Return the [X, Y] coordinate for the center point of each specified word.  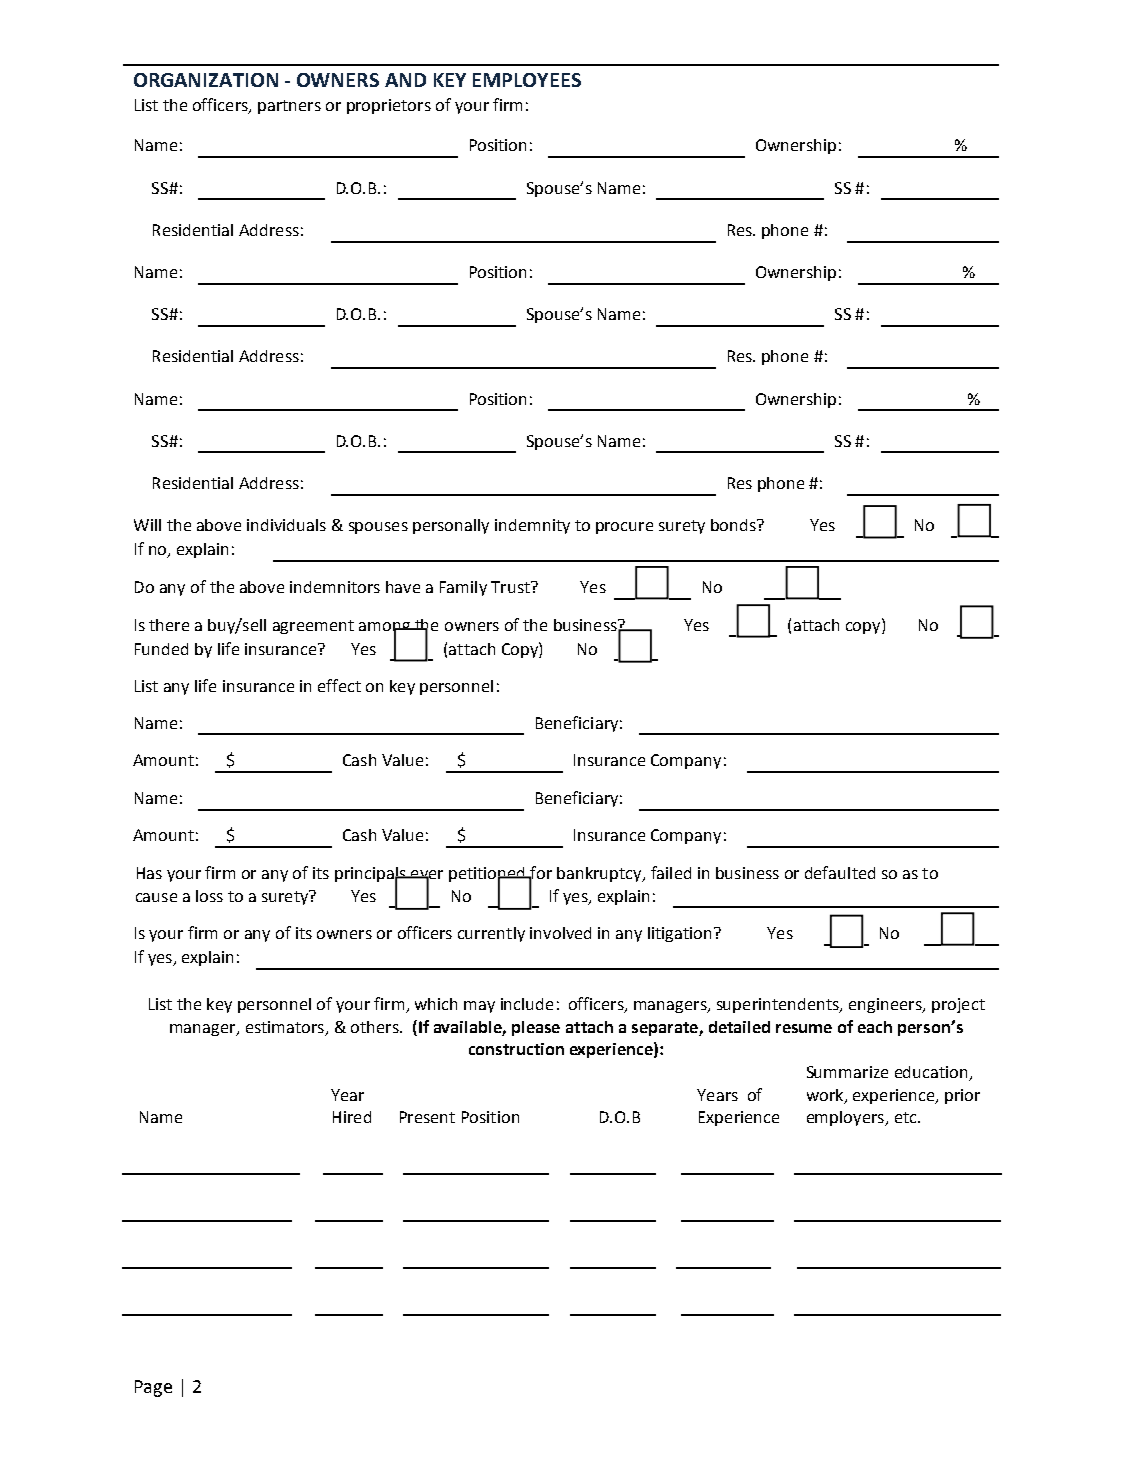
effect [339, 685]
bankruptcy [600, 874]
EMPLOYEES [527, 80]
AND [405, 80]
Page [153, 1388]
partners [289, 107]
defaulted [840, 872]
